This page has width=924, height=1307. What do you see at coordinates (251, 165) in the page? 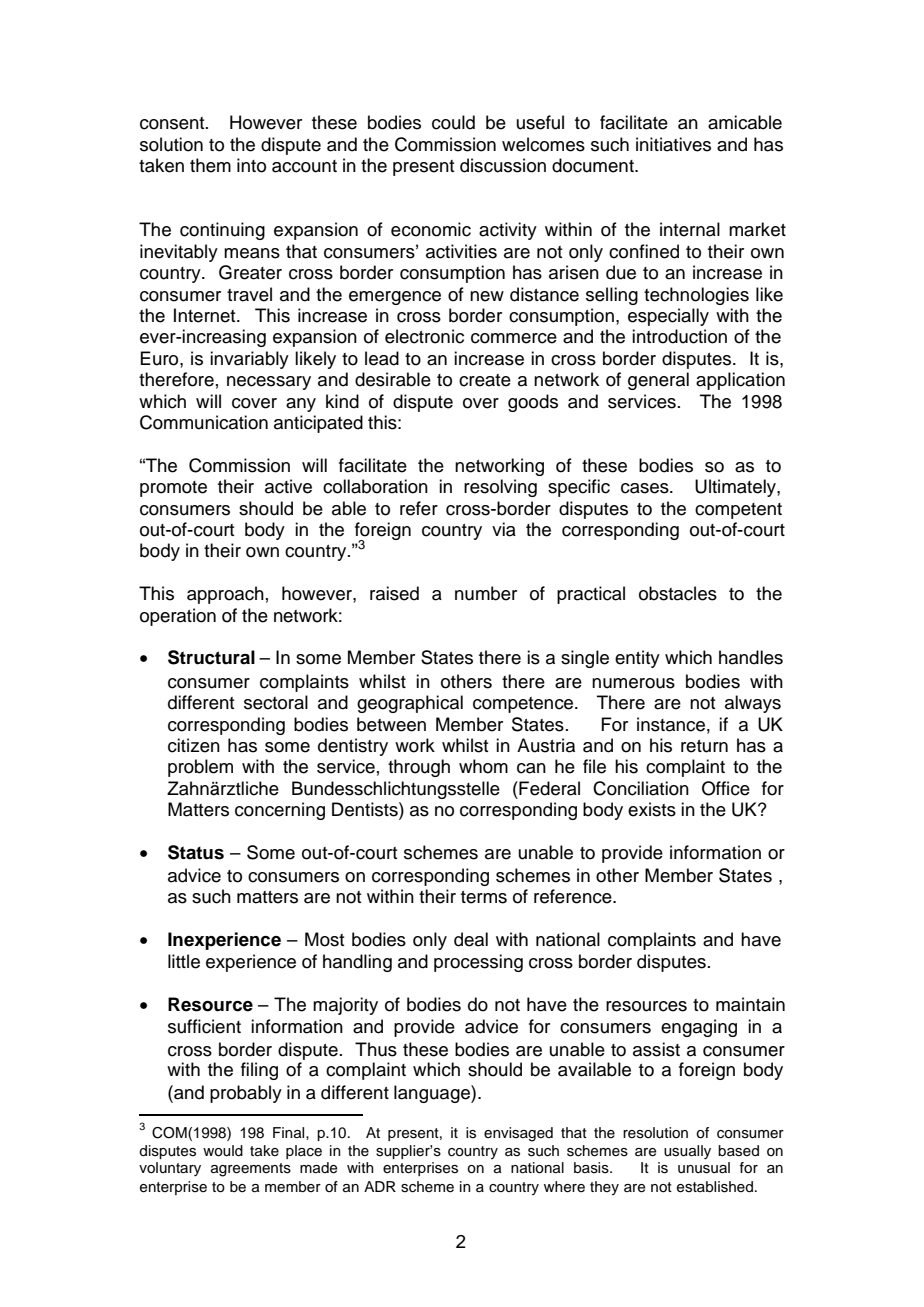
I see `into` at bounding box center [251, 165].
